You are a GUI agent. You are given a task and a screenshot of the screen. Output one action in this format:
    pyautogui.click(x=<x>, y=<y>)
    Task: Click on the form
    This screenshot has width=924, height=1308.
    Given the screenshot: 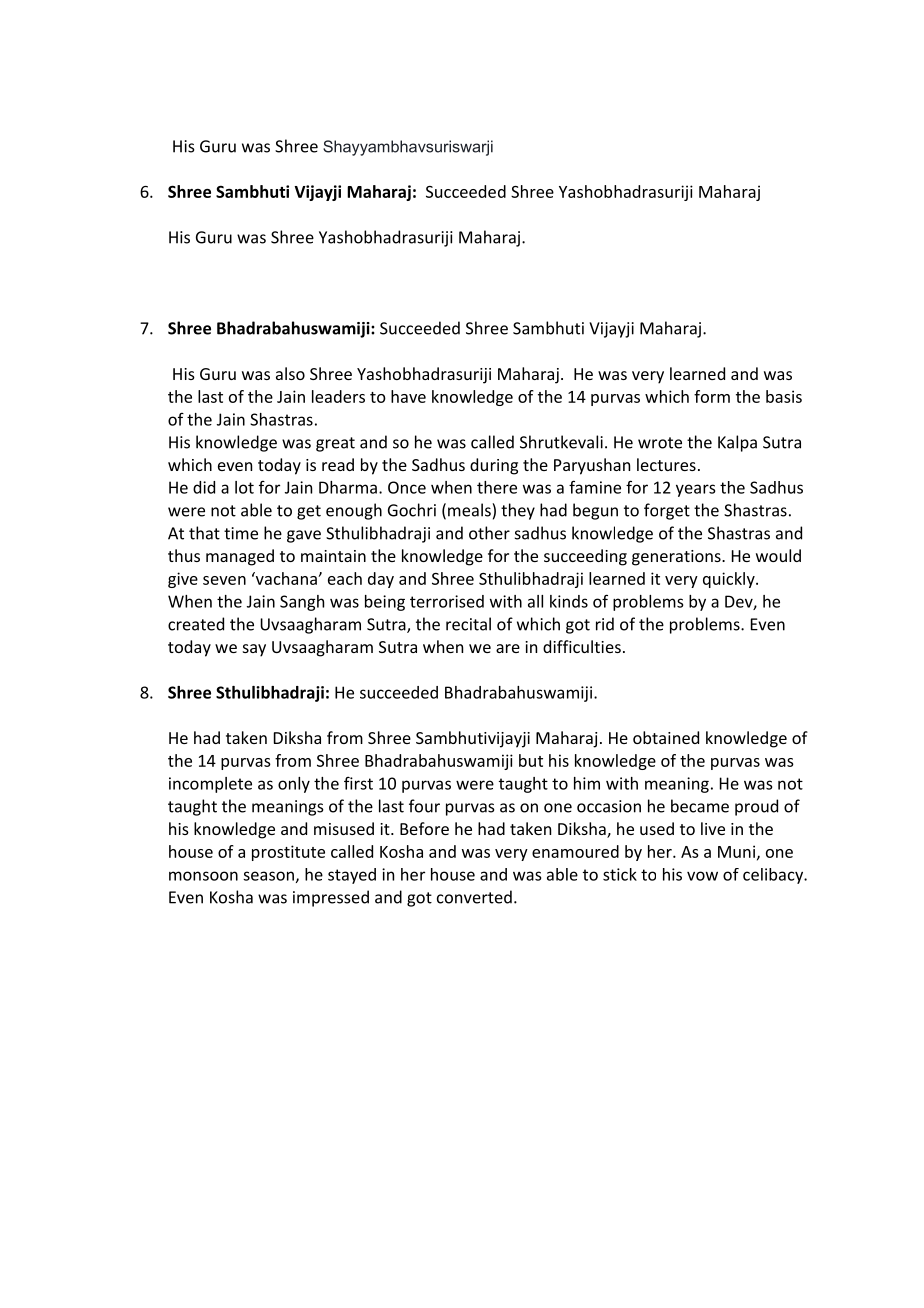 What is the action you would take?
    pyautogui.click(x=712, y=396)
